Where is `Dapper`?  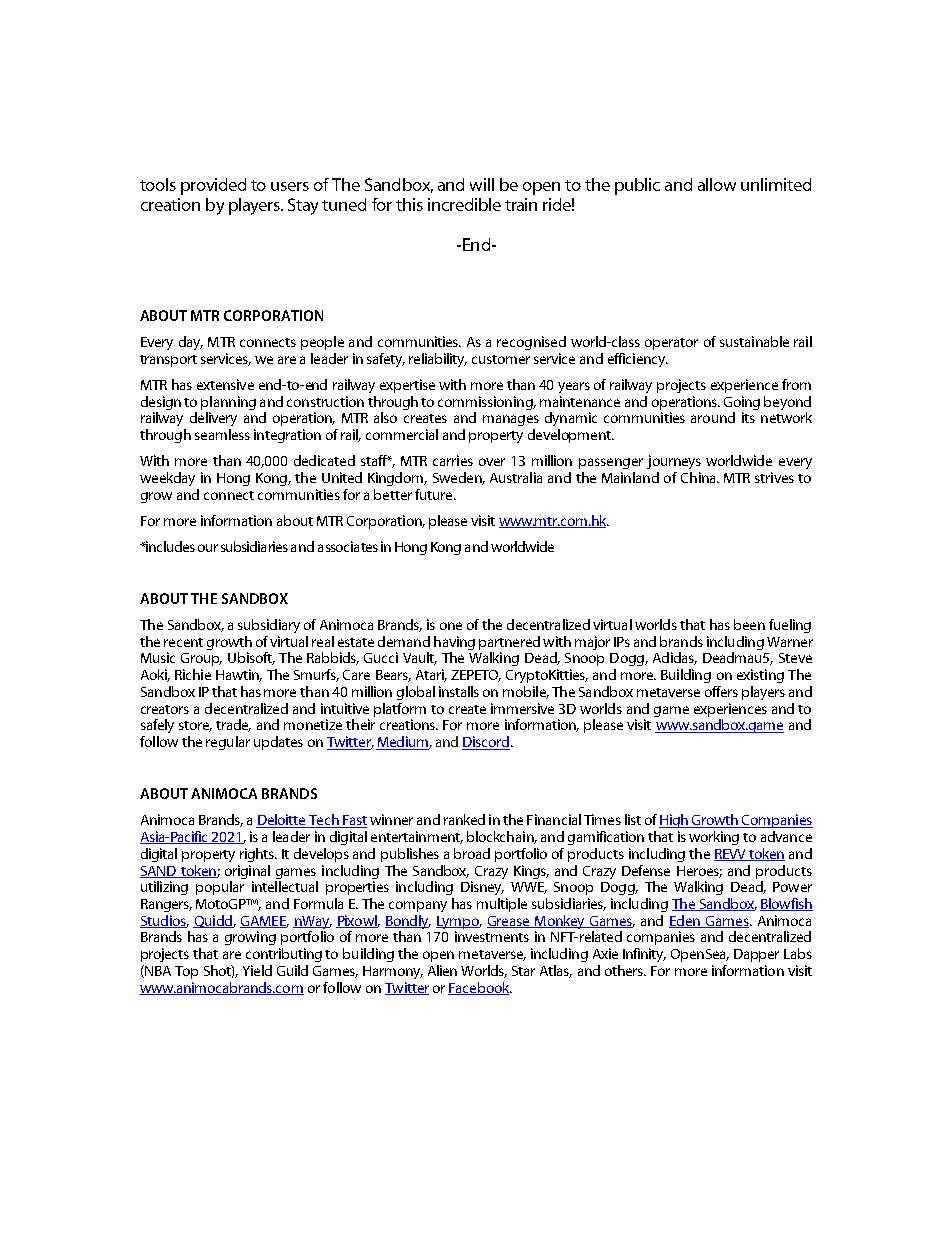
Dapper is located at coordinates (756, 955).
